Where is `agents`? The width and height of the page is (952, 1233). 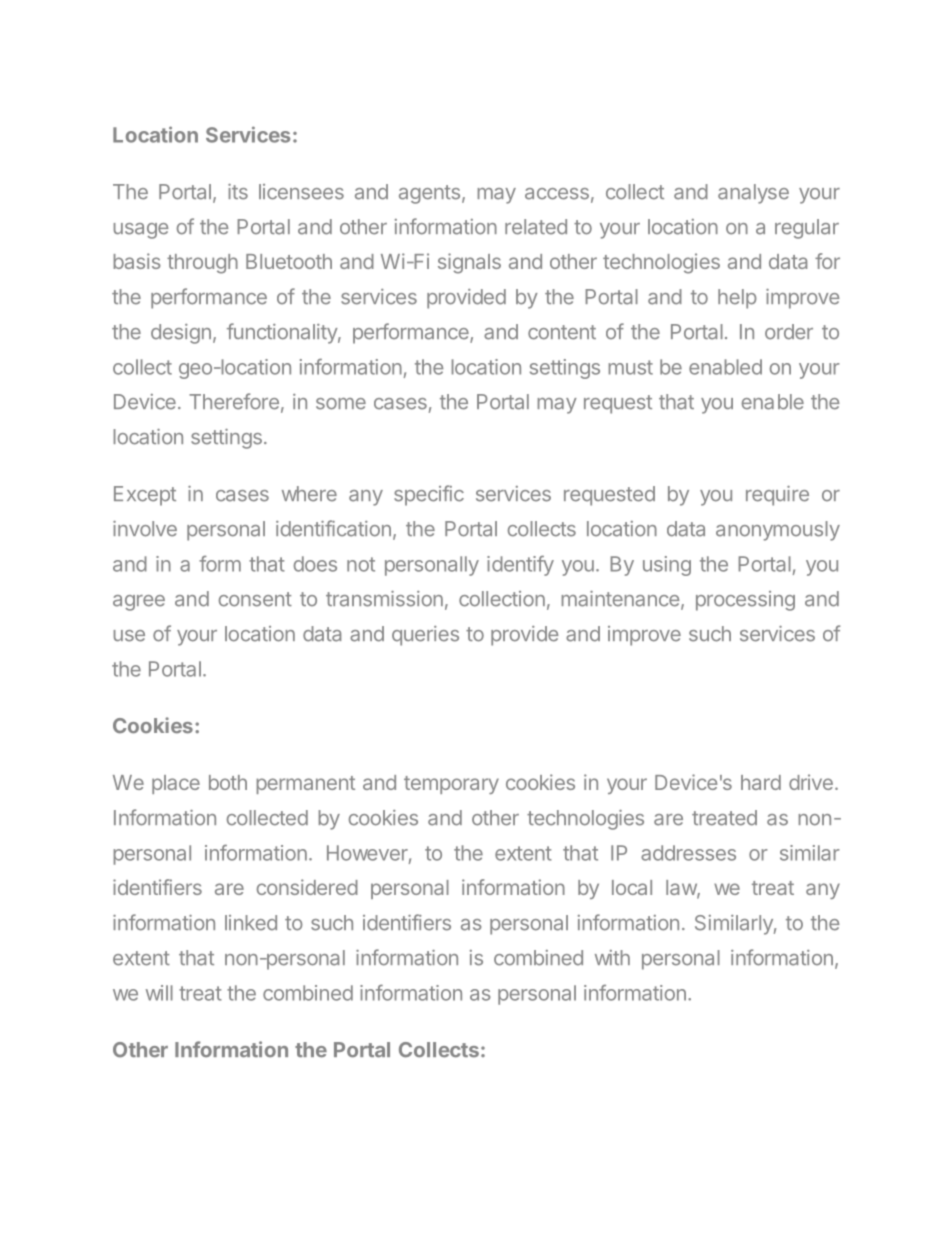
agents is located at coordinates (429, 194).
